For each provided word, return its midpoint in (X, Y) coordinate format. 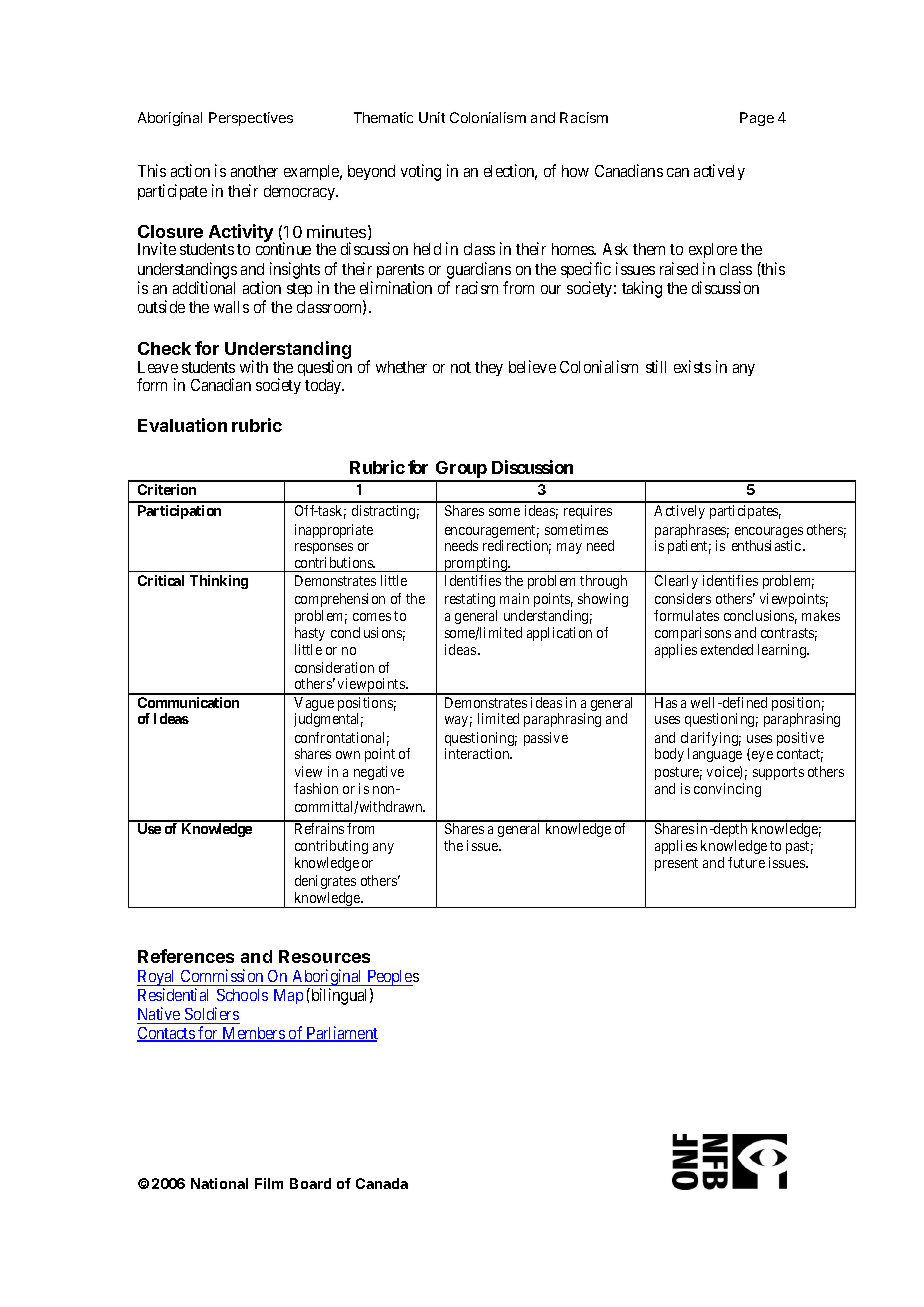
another (254, 171)
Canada (382, 1183)
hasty (310, 634)
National (219, 1183)
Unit (432, 117)
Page (757, 119)
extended (727, 649)
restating (471, 602)
